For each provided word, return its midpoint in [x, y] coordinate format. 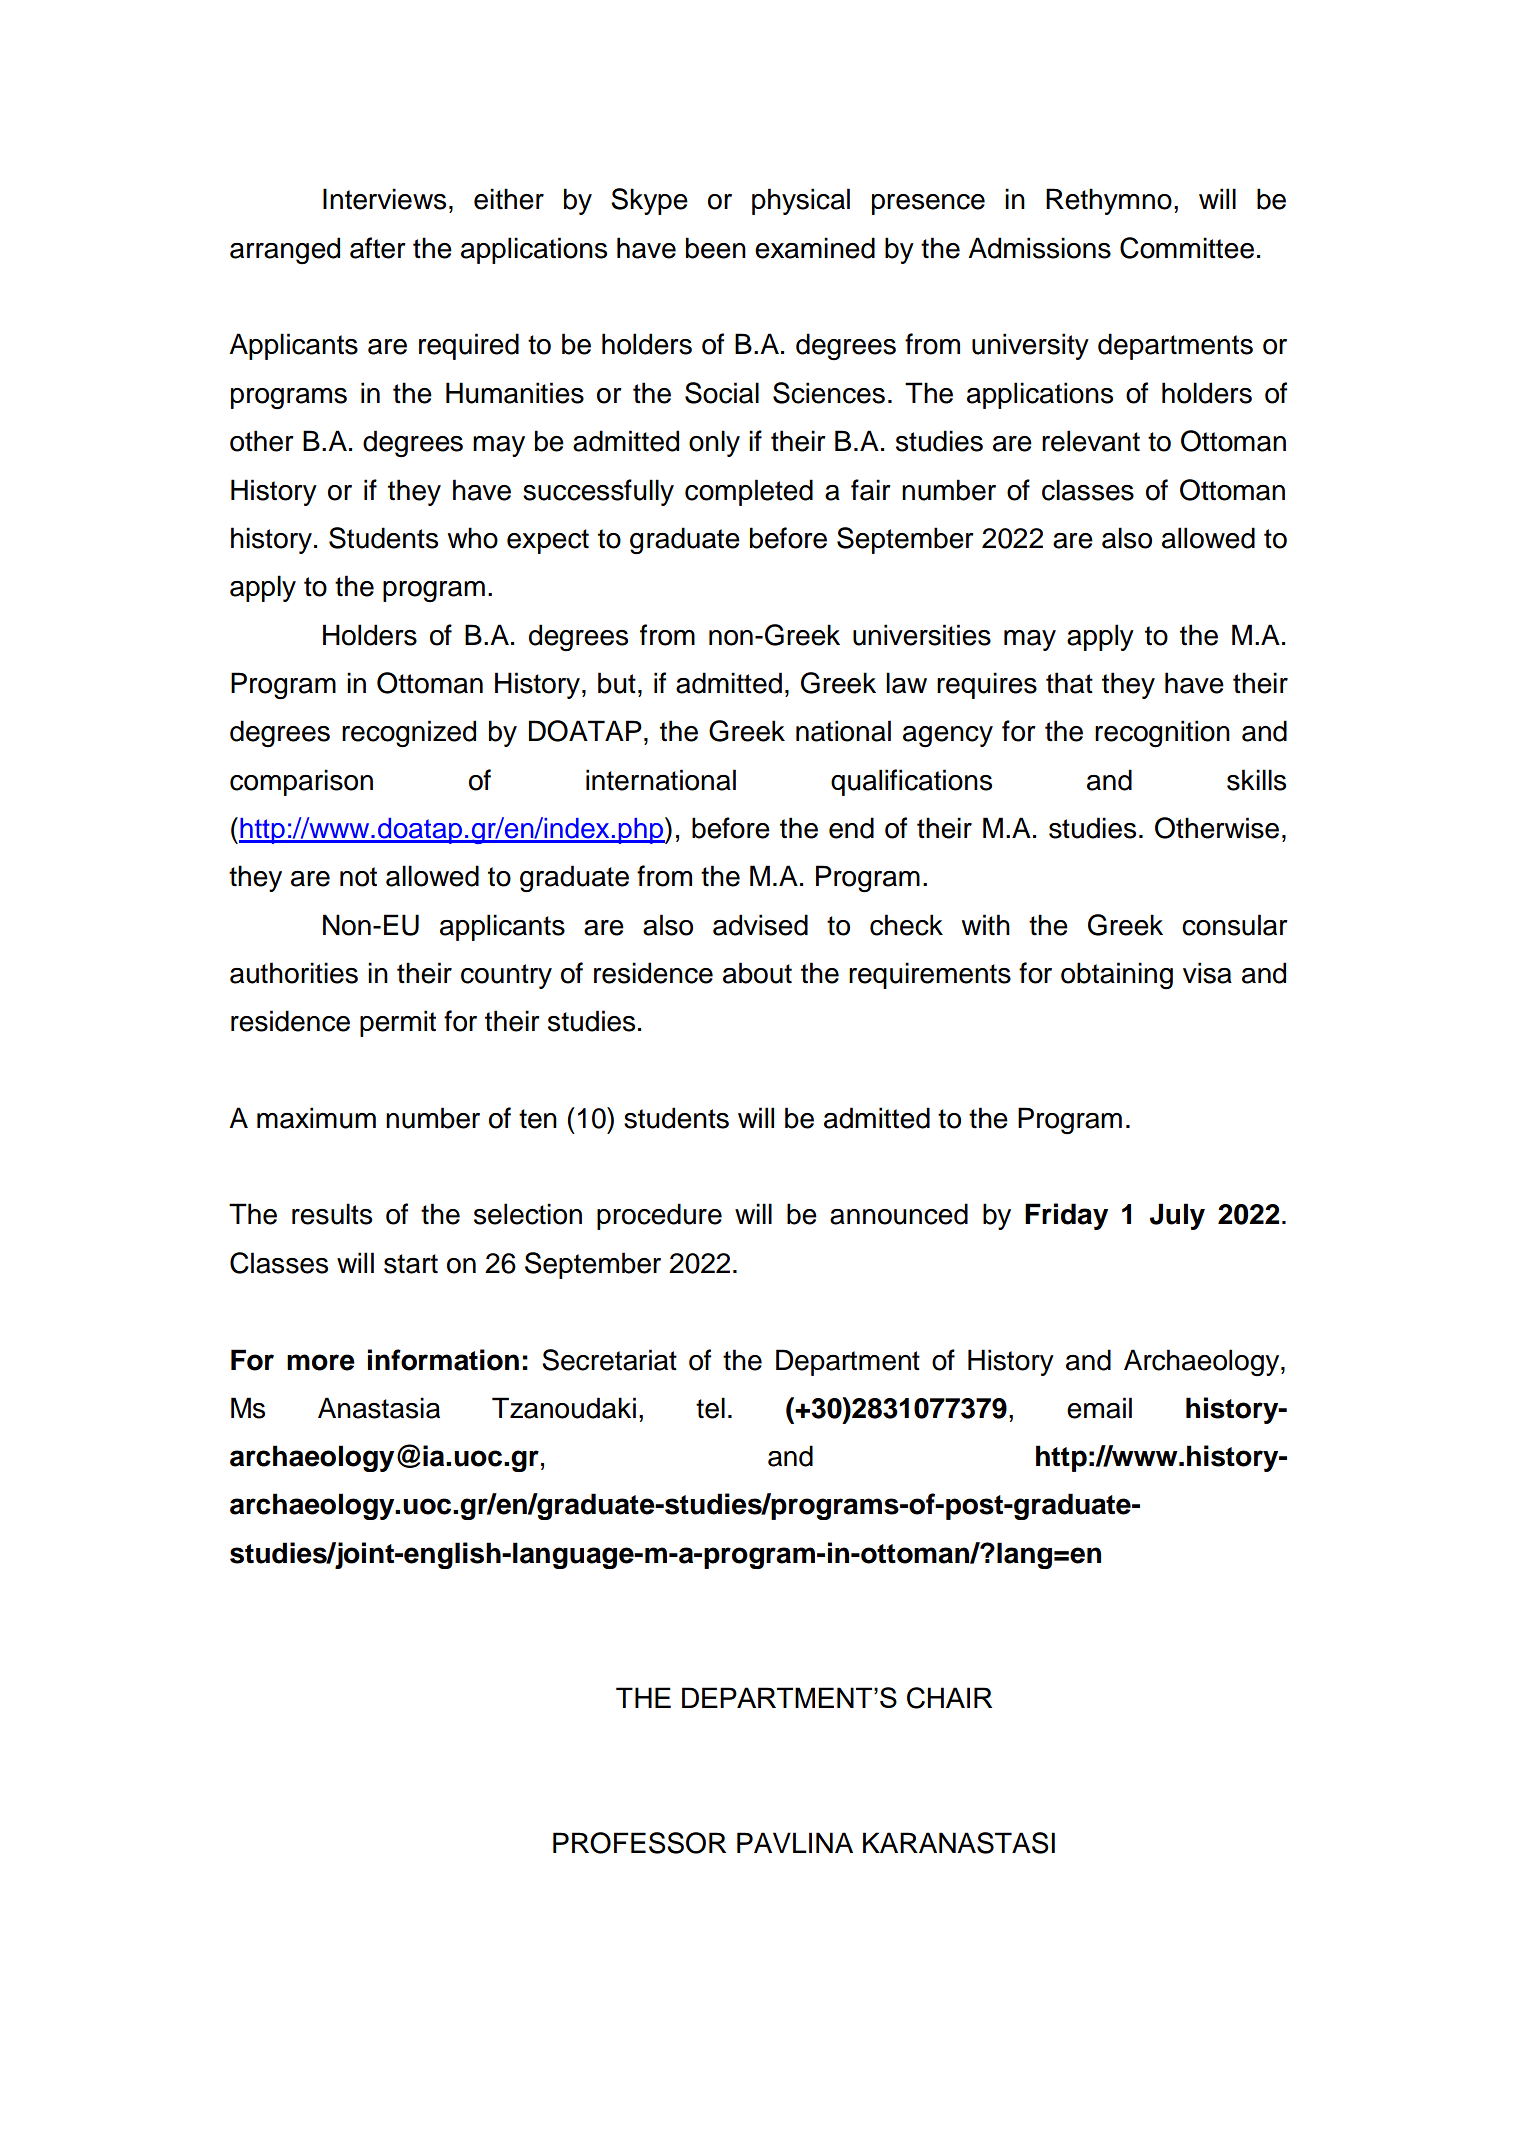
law [906, 683]
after [378, 248]
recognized [409, 734]
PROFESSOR [639, 1843]
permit [398, 1023]
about [757, 973]
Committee [1187, 248]
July [1177, 1216]
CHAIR [949, 1698]
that [1069, 683]
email [1099, 1408]
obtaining [1117, 975]
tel [710, 1408]
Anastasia [379, 1408]
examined [815, 248]
